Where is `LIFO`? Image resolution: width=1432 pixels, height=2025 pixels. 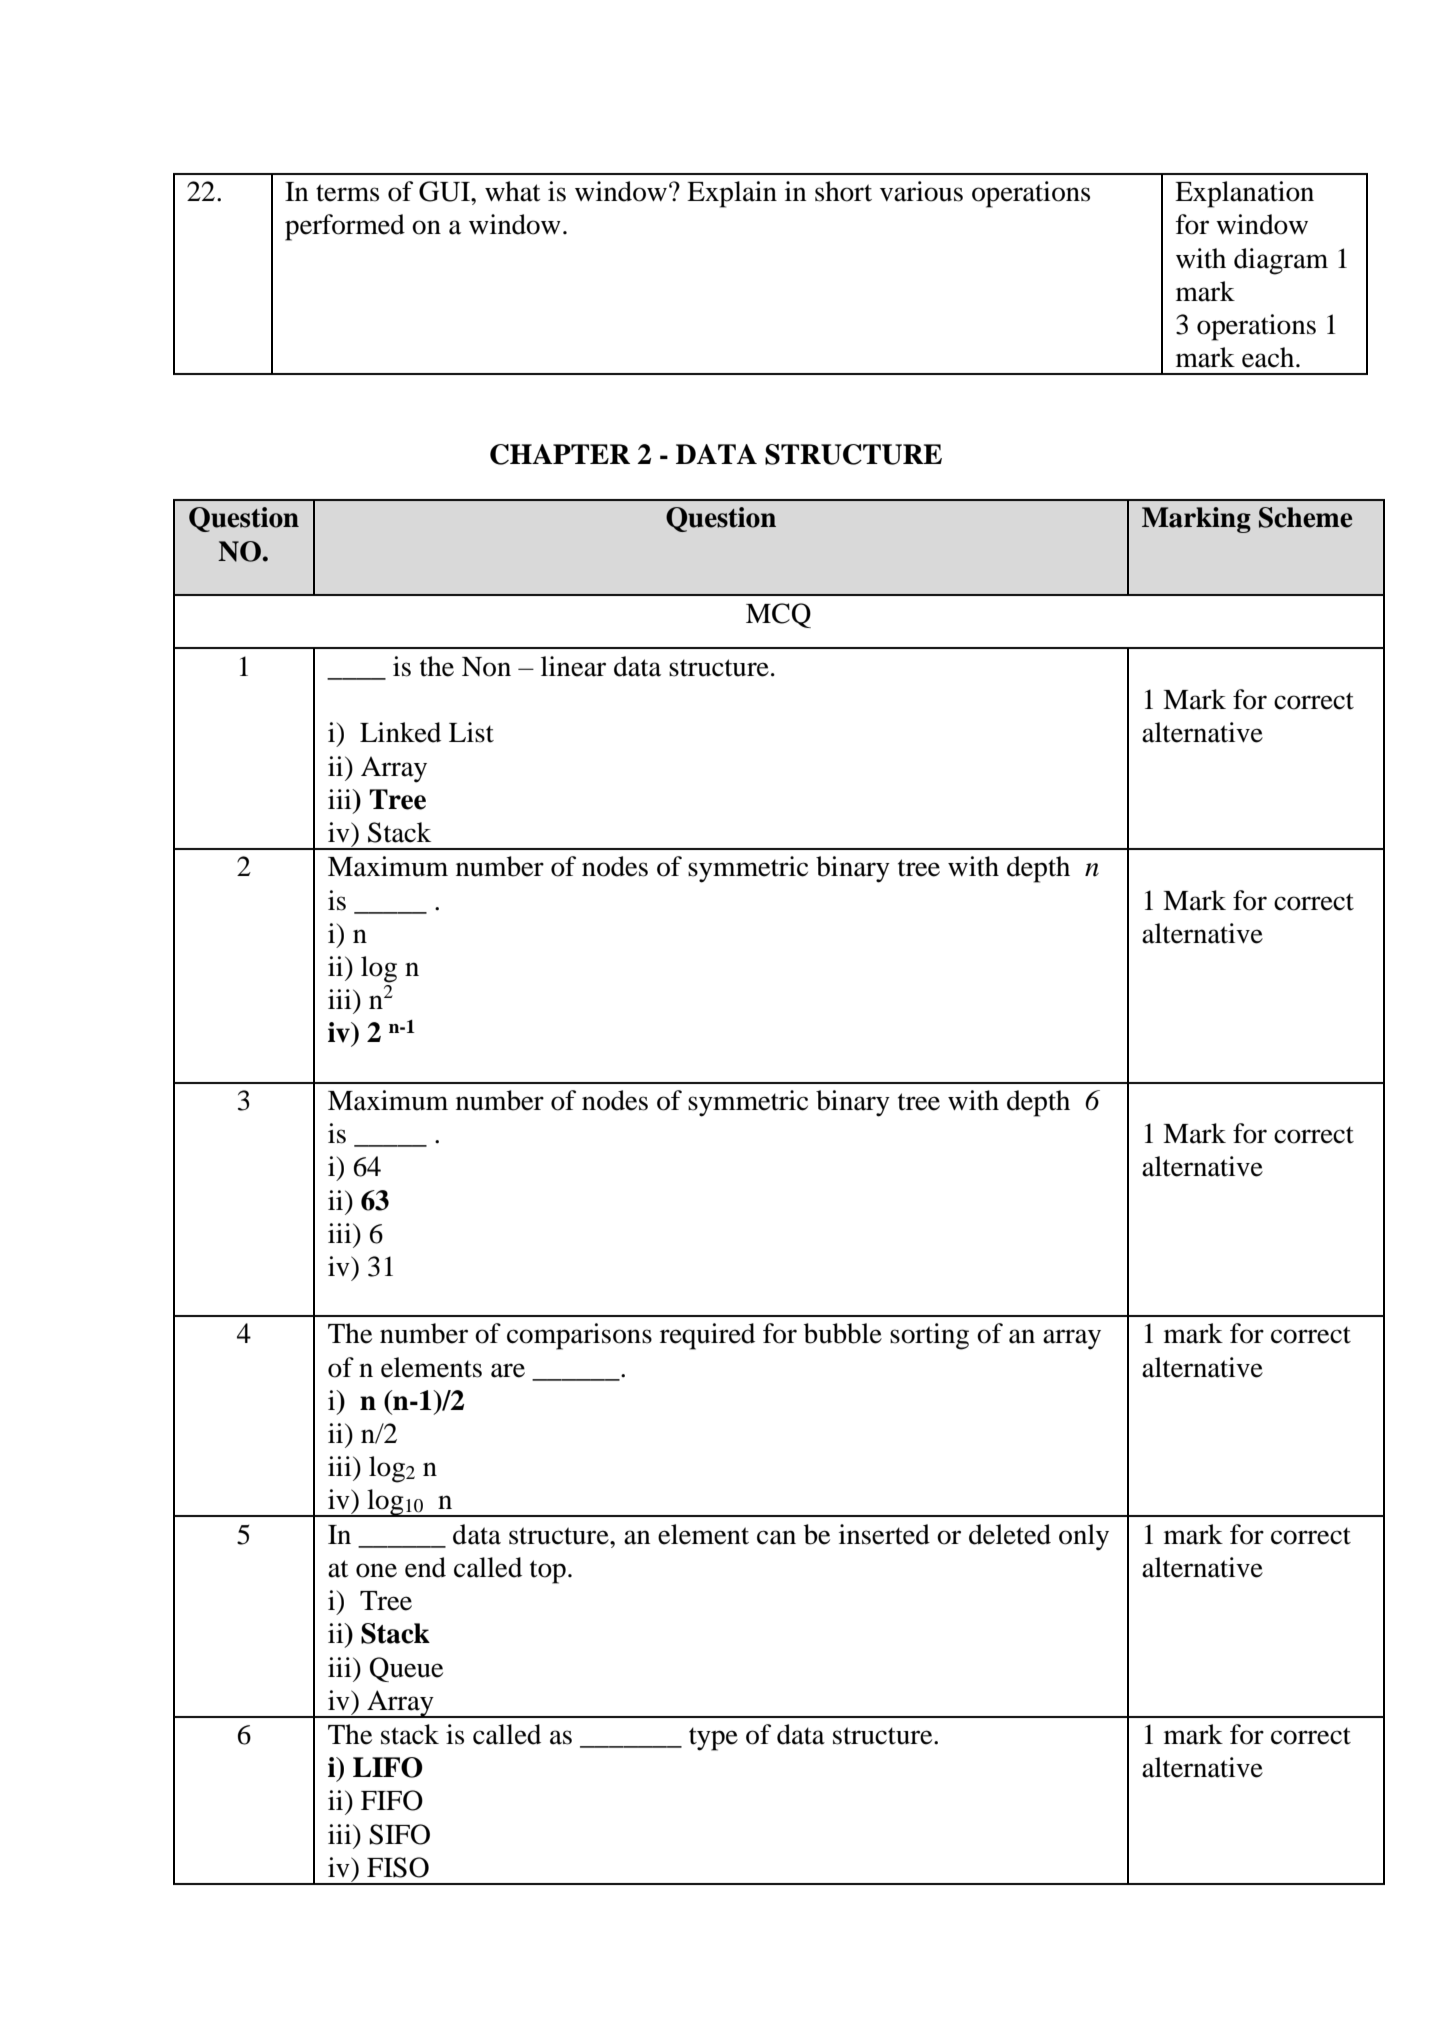
LIFO is located at coordinates (388, 1767).
